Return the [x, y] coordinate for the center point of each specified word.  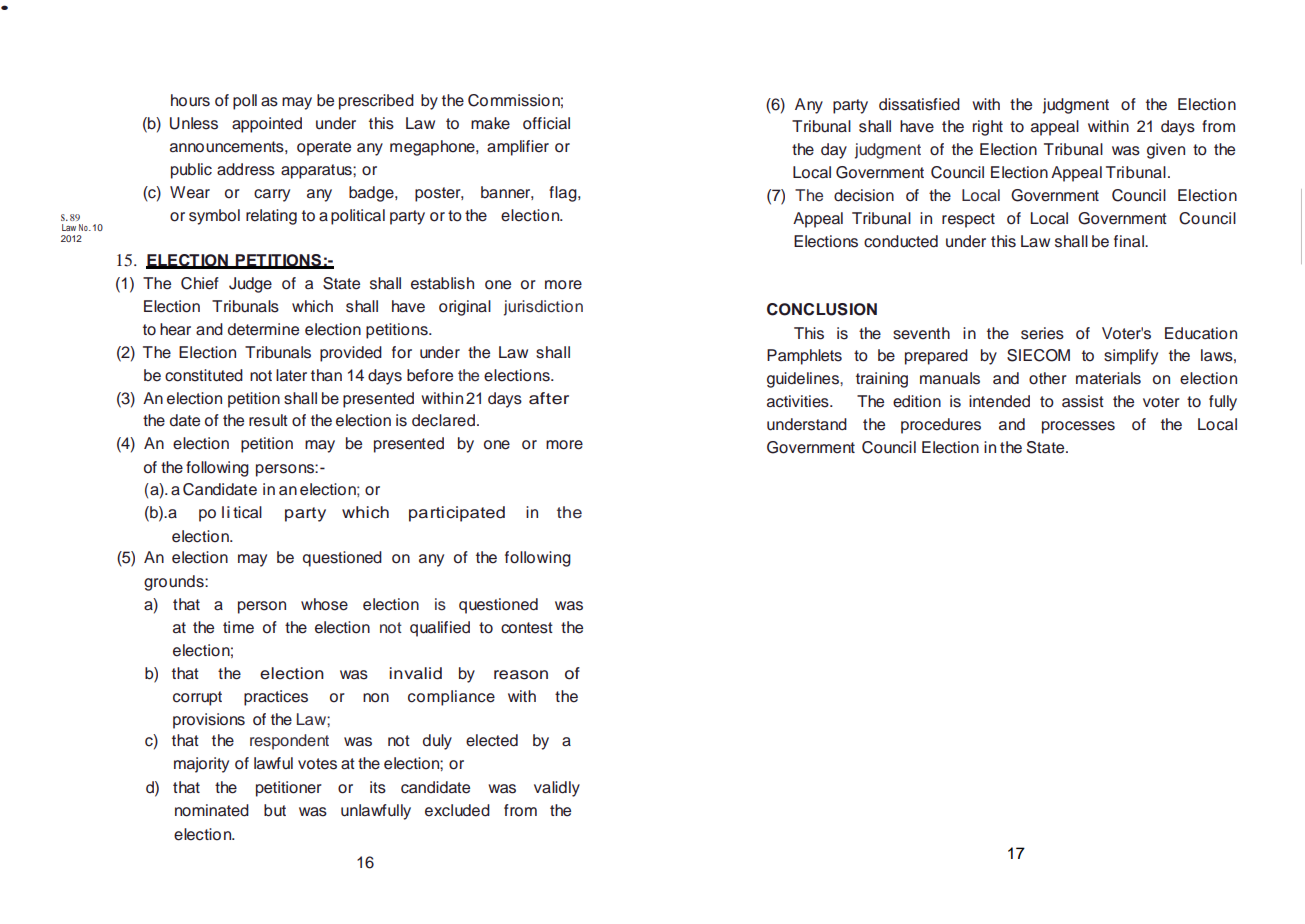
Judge [250, 285]
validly [557, 789]
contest [527, 628]
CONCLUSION [822, 309]
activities [799, 401]
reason [521, 675]
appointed [267, 125]
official [546, 123]
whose [324, 604]
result [268, 420]
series [1042, 333]
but [275, 810]
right [988, 128]
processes [1078, 427]
